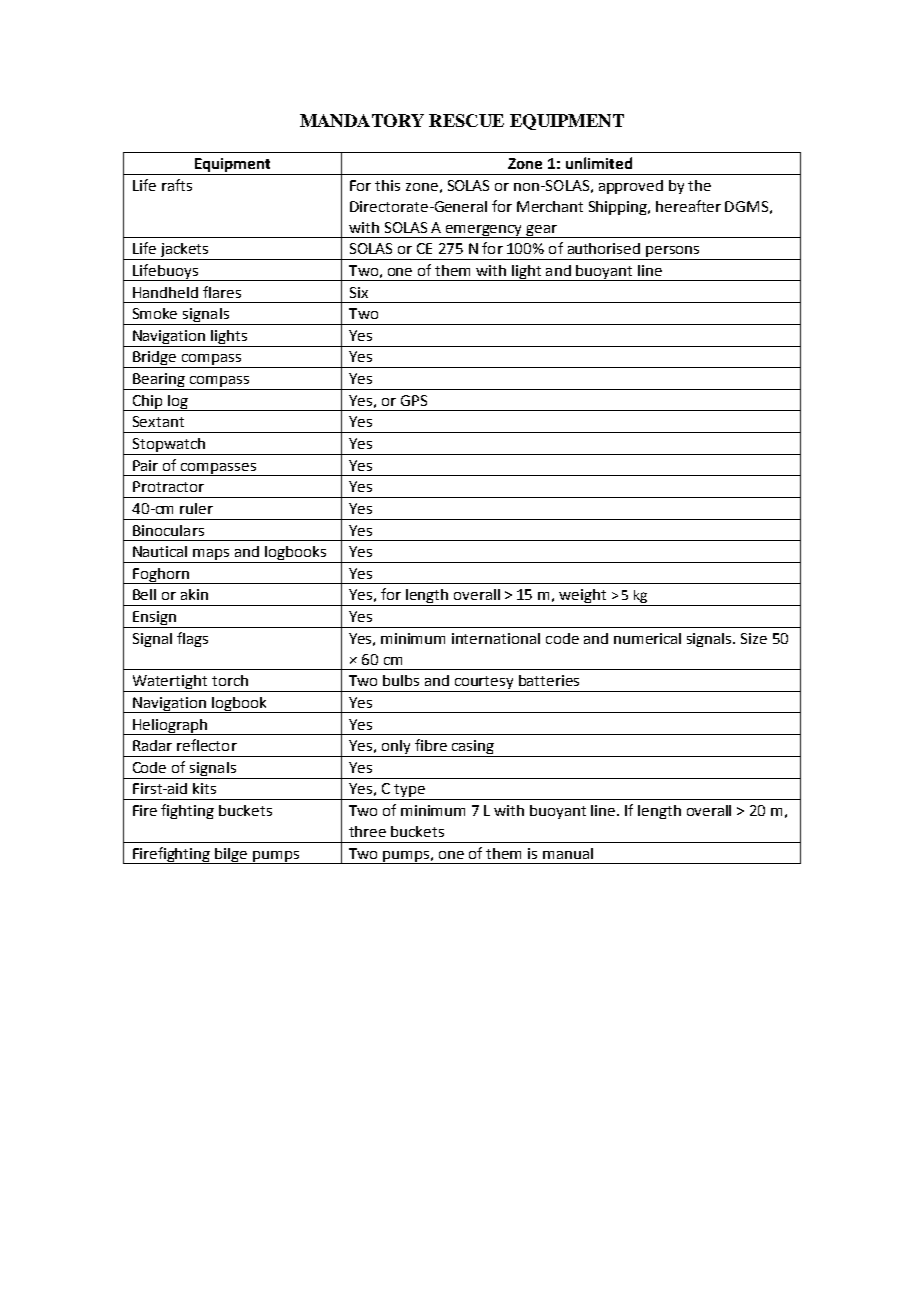 The image size is (924, 1308). I want to click on bilge, so click(232, 856).
